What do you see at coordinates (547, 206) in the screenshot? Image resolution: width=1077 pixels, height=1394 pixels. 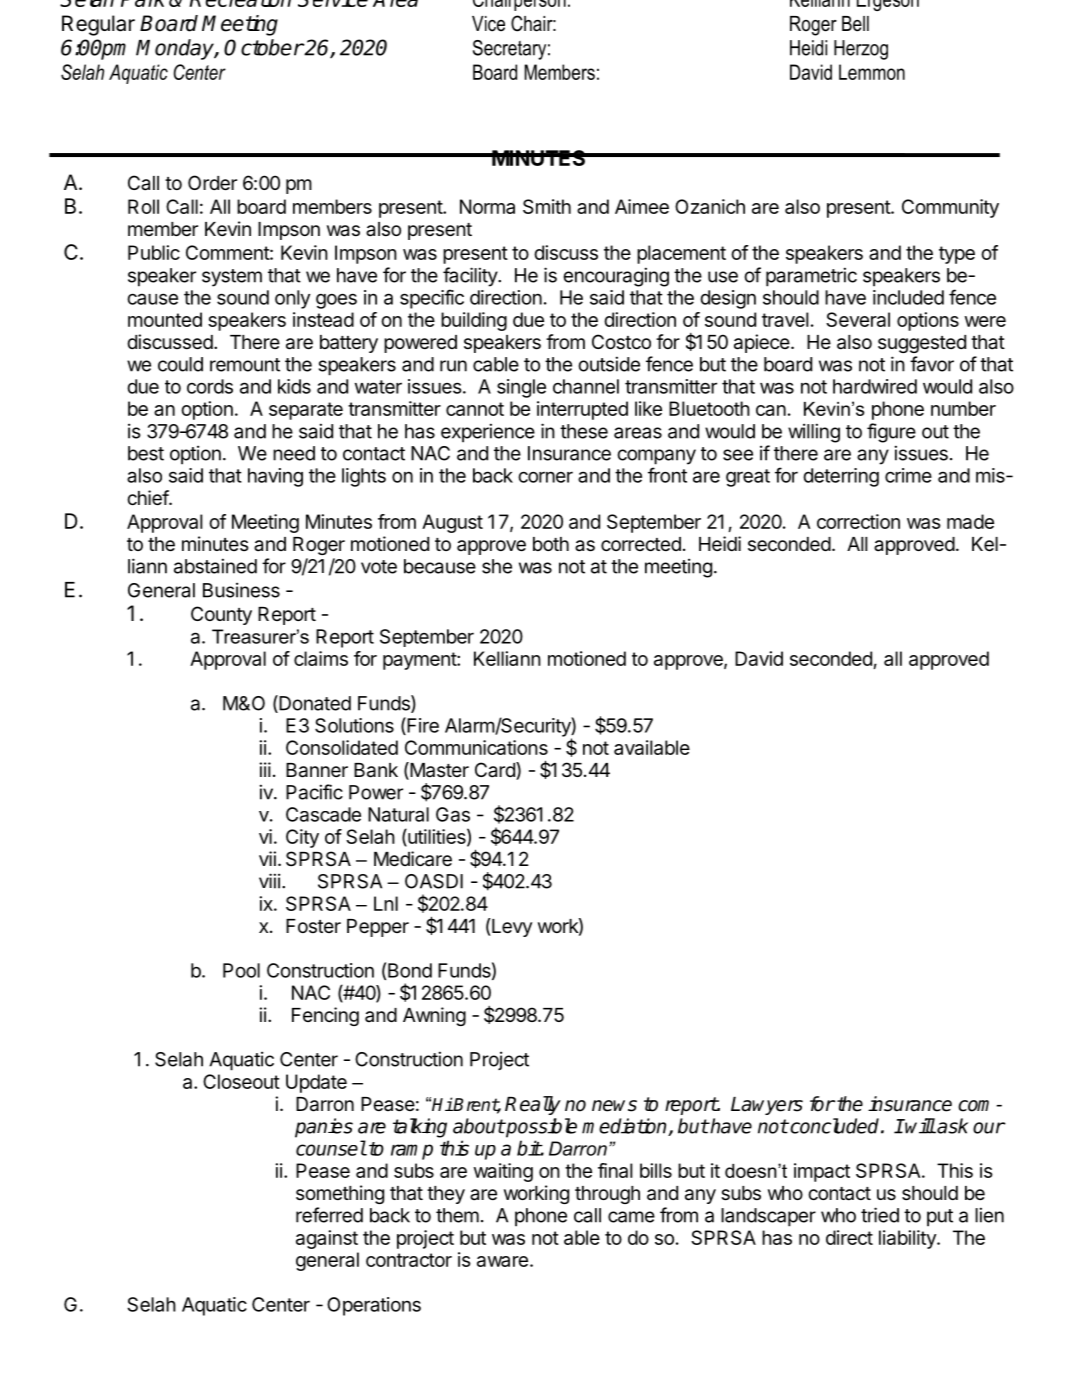 I see `Smith` at bounding box center [547, 206].
